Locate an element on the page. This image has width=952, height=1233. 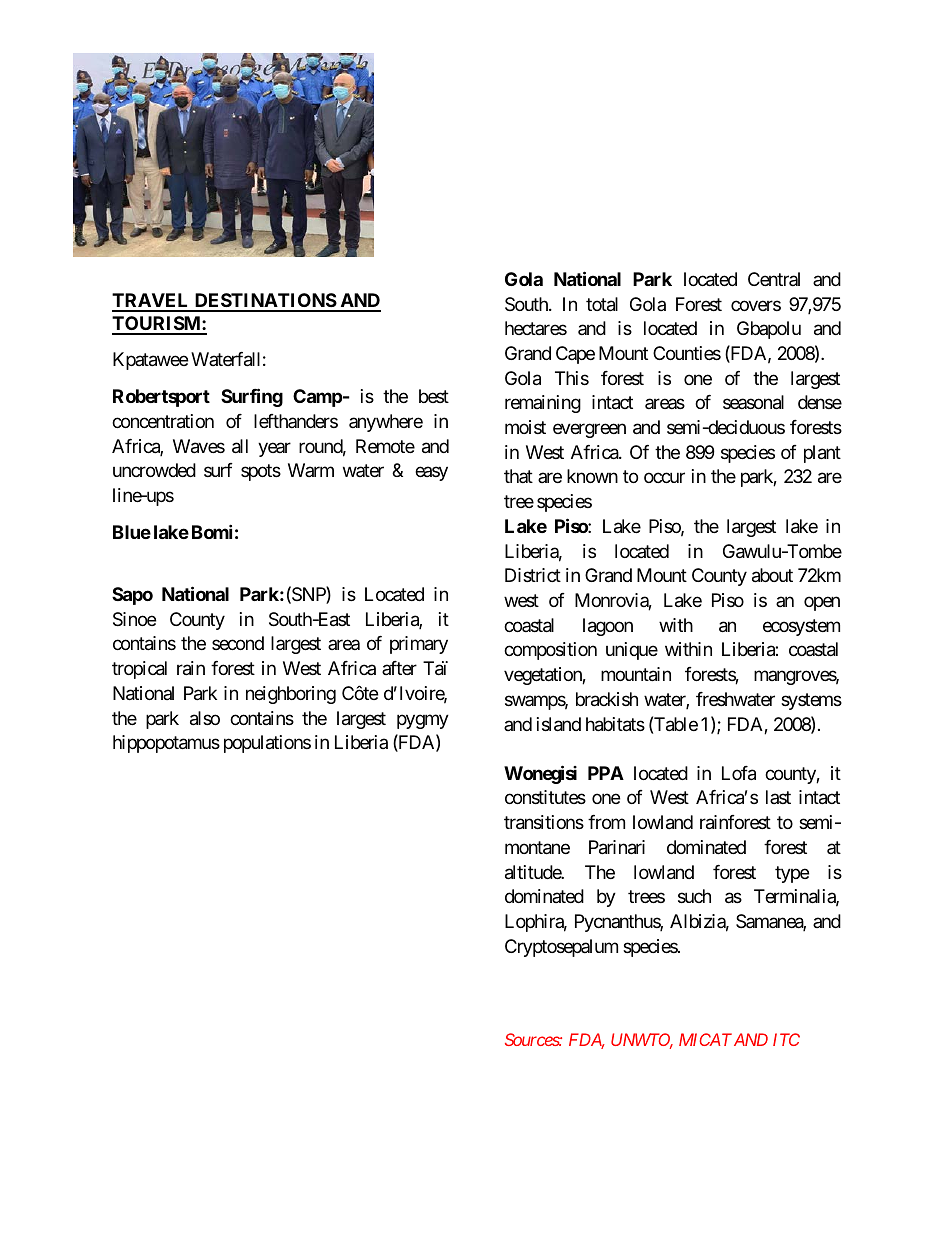
transitions is located at coordinates (544, 822).
